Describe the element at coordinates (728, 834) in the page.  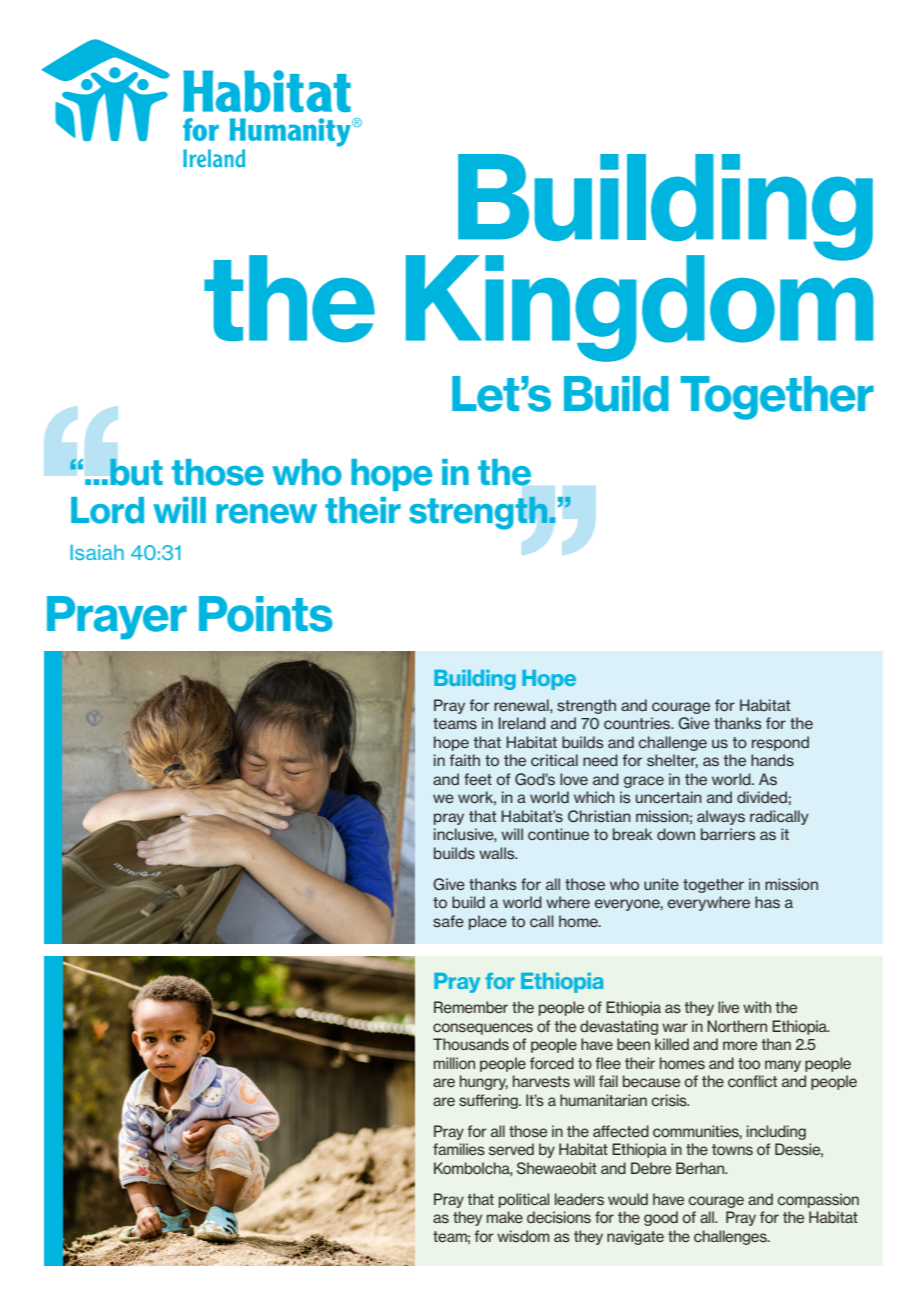
I see `barriers` at that location.
